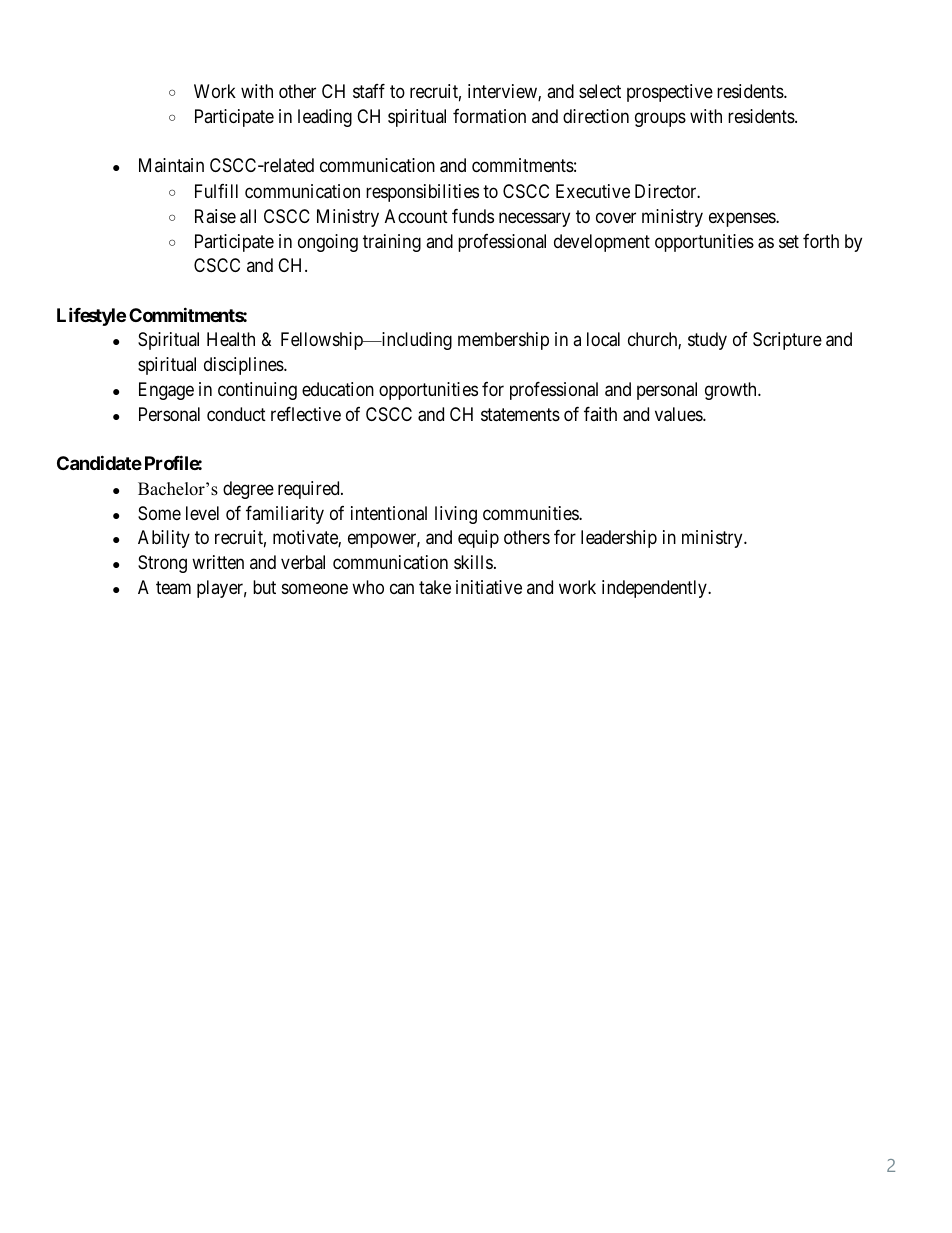 The image size is (952, 1233). I want to click on funds, so click(473, 216).
